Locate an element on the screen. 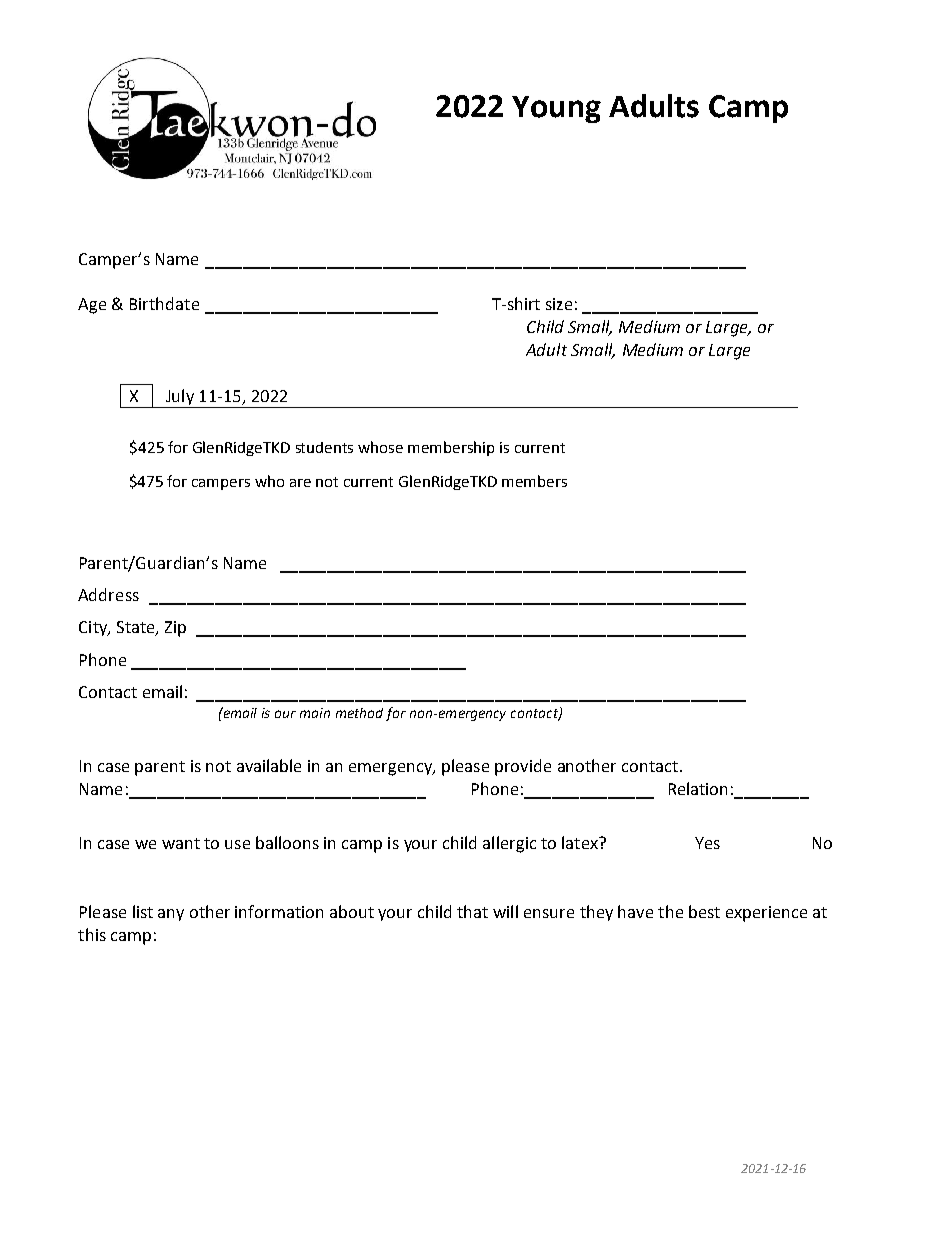 Image resolution: width=952 pixels, height=1233 pixels. students is located at coordinates (324, 447).
